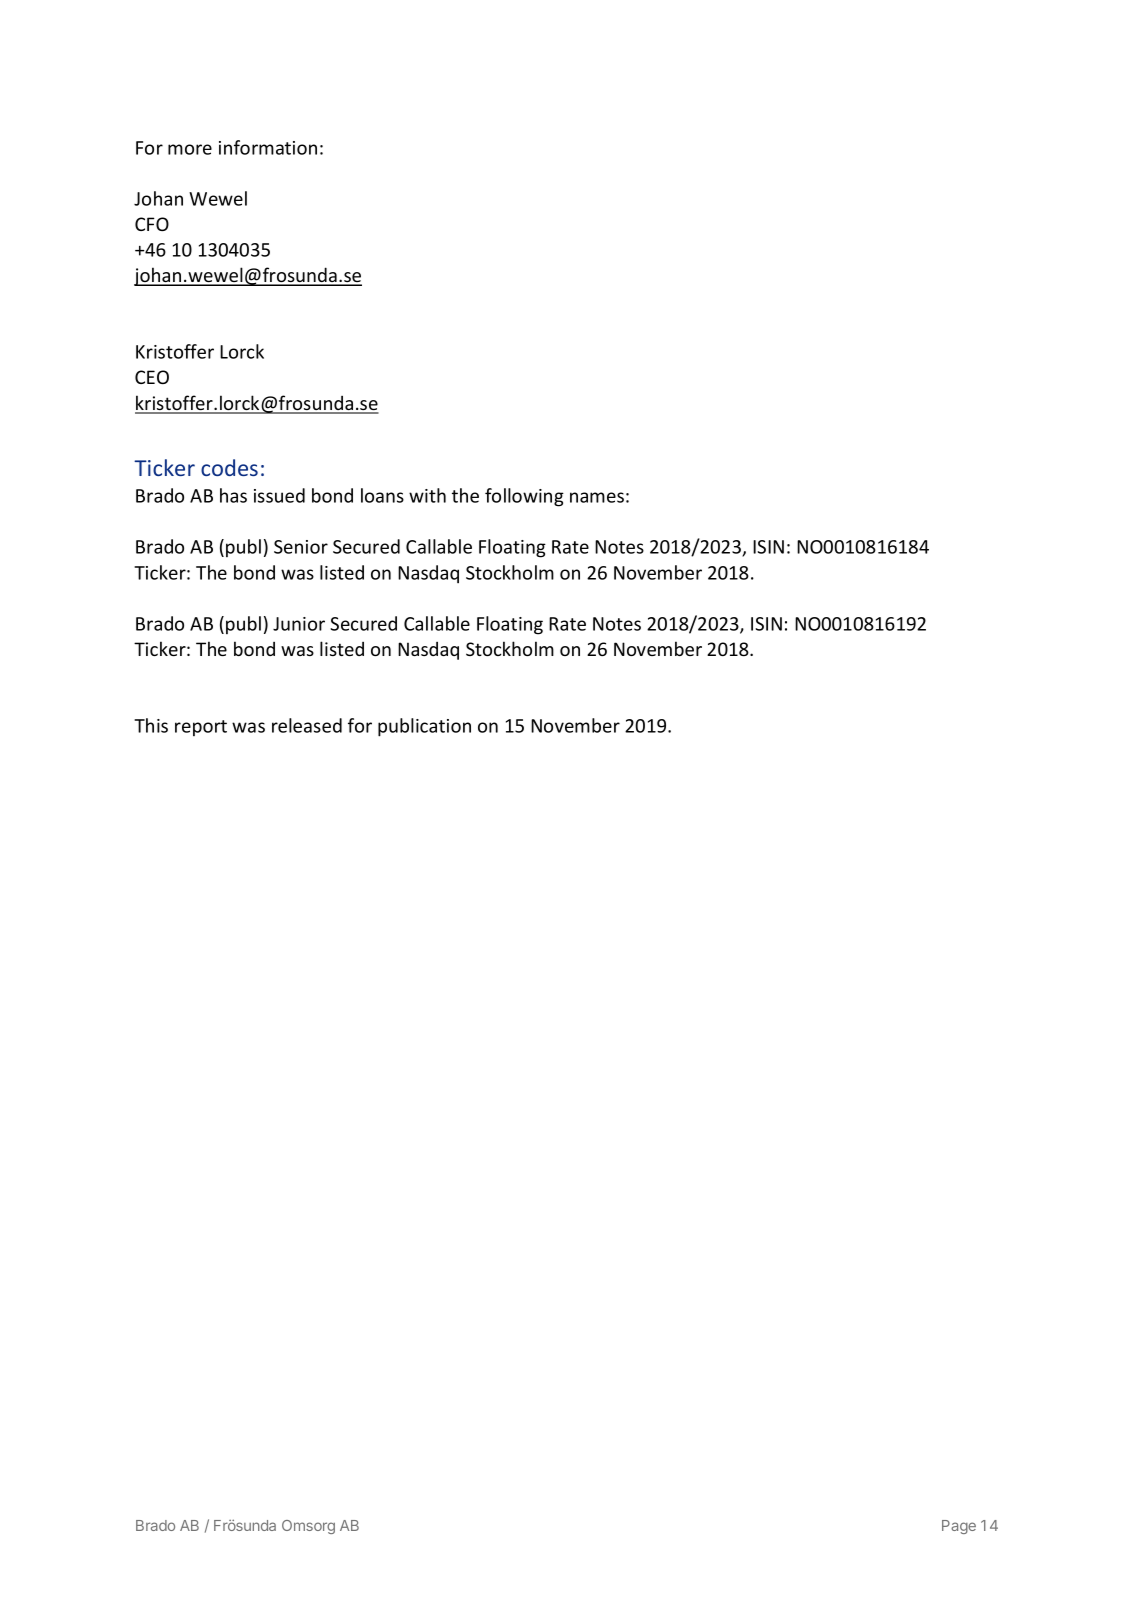  Describe the element at coordinates (201, 728) in the screenshot. I see `report` at that location.
